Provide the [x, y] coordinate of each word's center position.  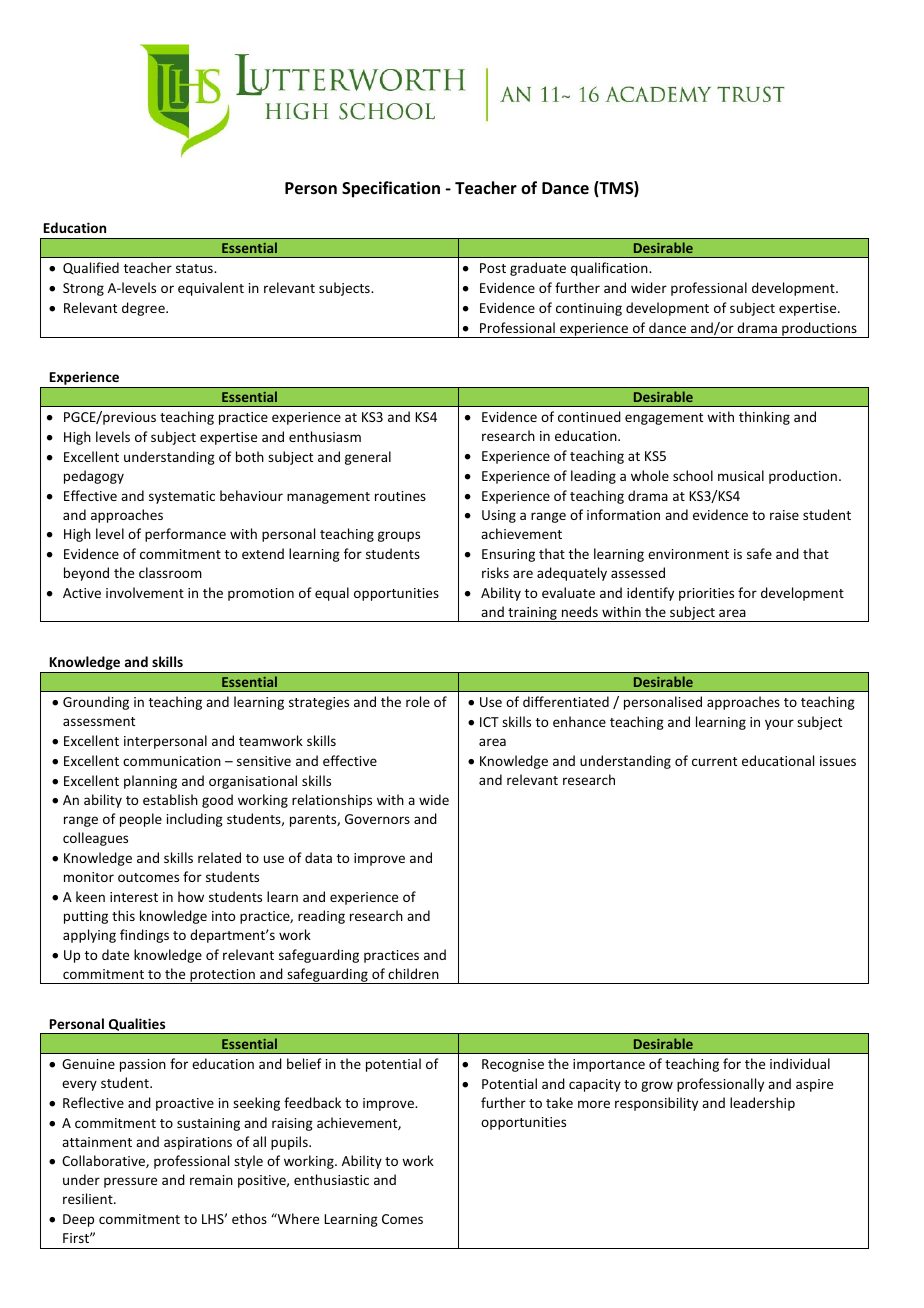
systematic [182, 497]
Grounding [96, 703]
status [195, 268]
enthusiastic [331, 1179]
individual [800, 1063]
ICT [489, 722]
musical [741, 475]
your [779, 724]
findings [144, 936]
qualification [610, 269]
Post [493, 268]
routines [400, 496]
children [413, 973]
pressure [130, 1182]
